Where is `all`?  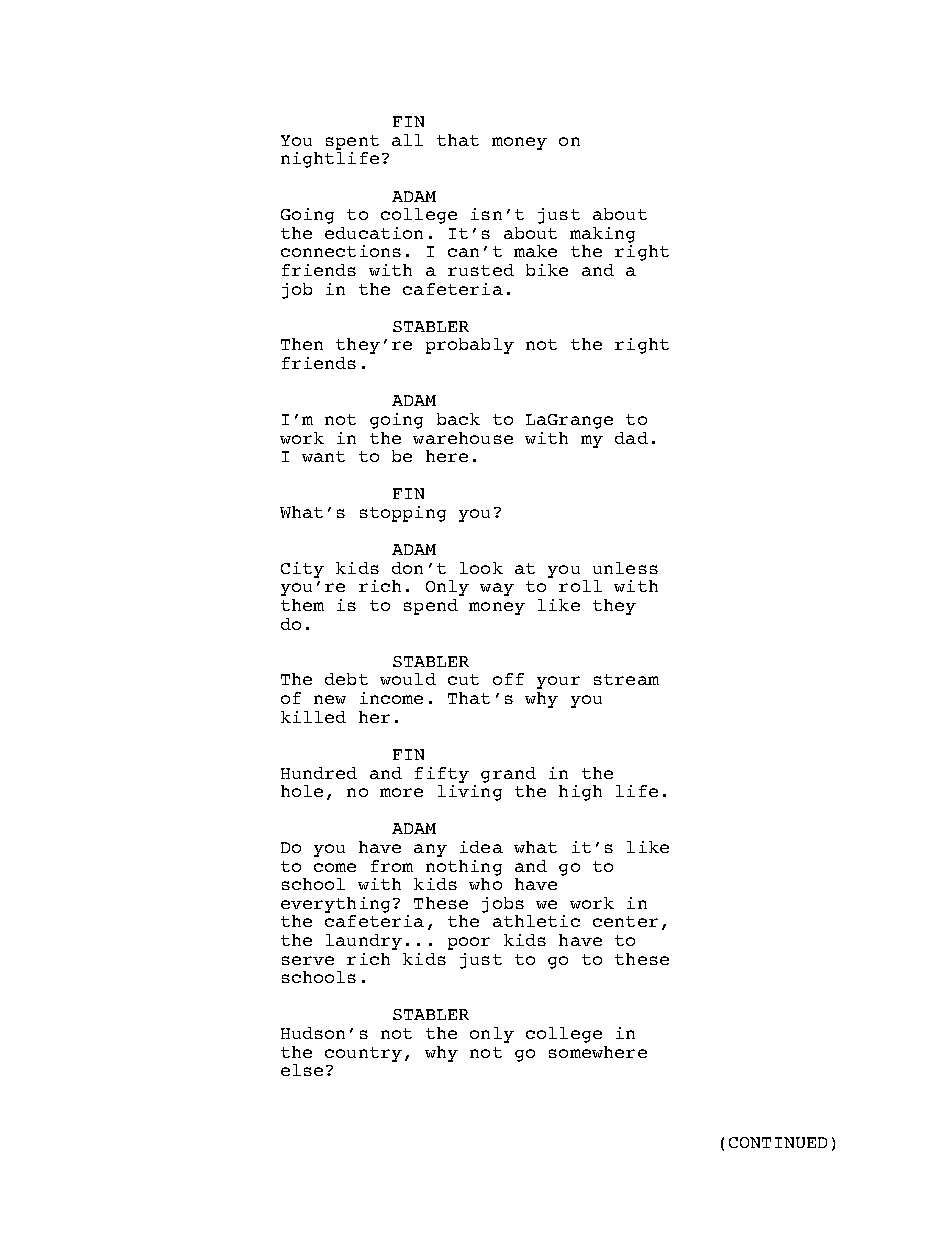
all is located at coordinates (407, 140).
